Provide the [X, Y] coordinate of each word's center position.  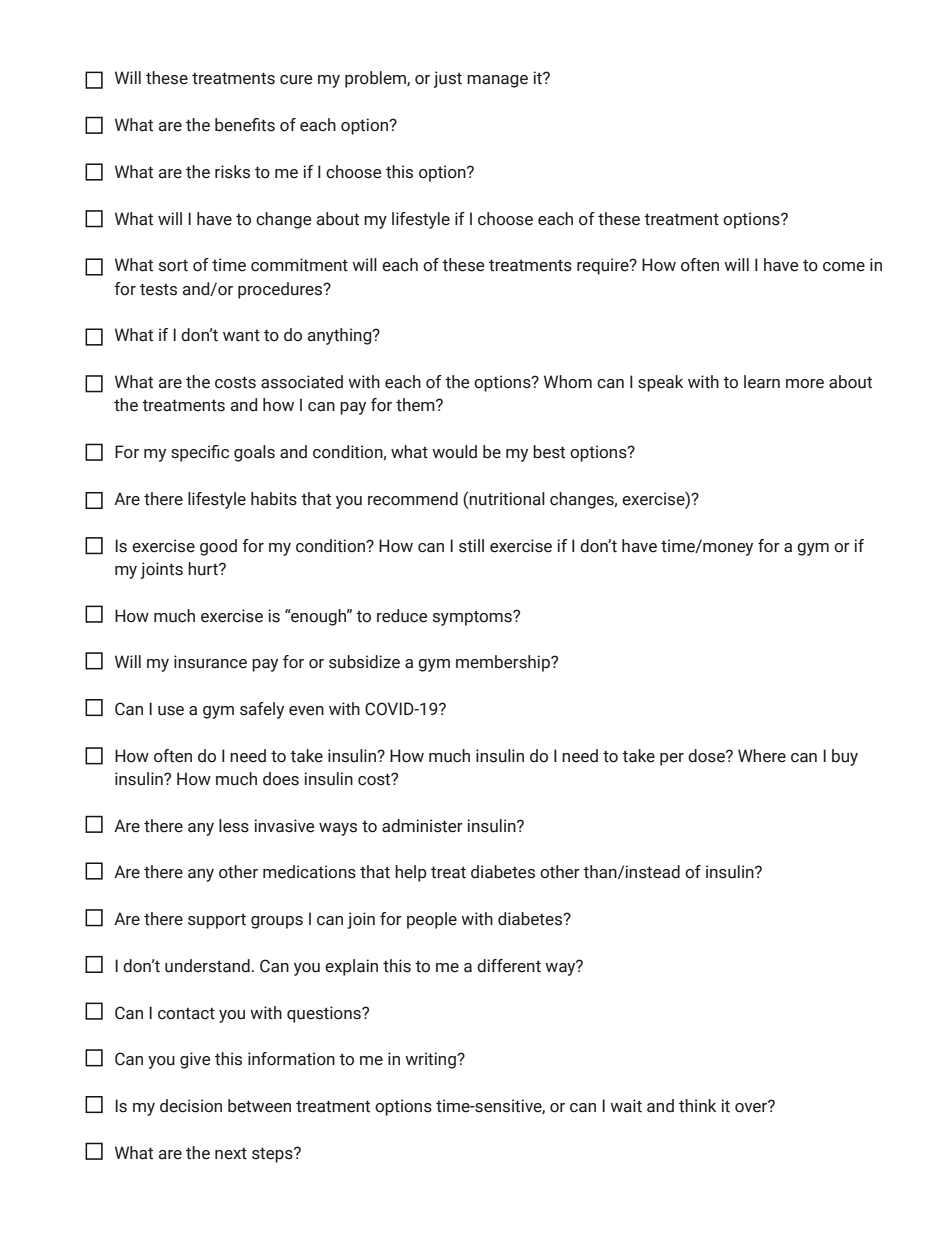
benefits [245, 125]
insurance [210, 662]
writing [431, 1060]
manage [497, 81]
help [411, 873]
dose [707, 756]
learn [762, 382]
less [234, 826]
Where [762, 756]
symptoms [473, 618]
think [697, 1106]
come [844, 267]
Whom [568, 382]
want [241, 335]
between [259, 1106]
